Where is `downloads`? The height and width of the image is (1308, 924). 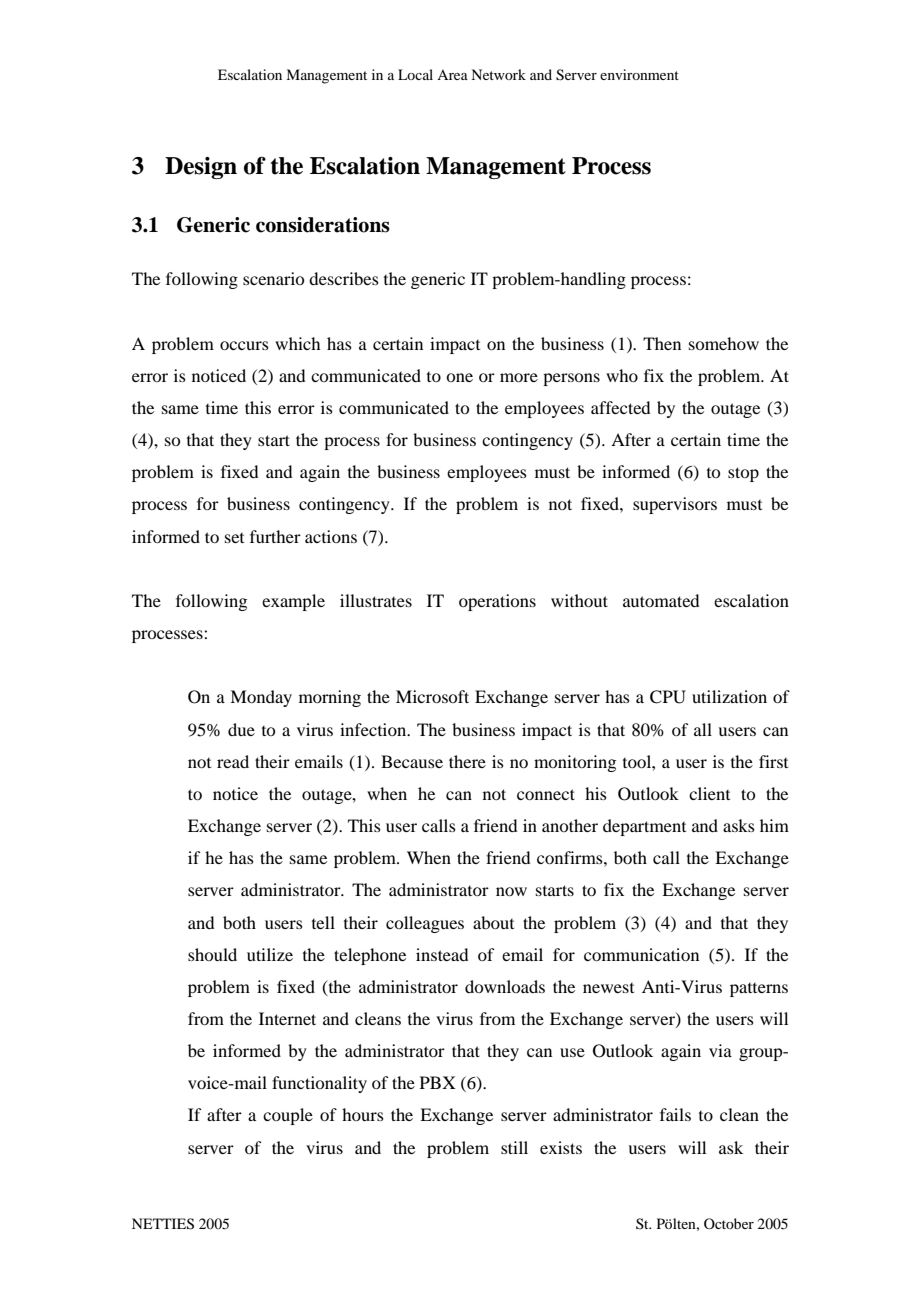
downloads is located at coordinates (505, 986).
